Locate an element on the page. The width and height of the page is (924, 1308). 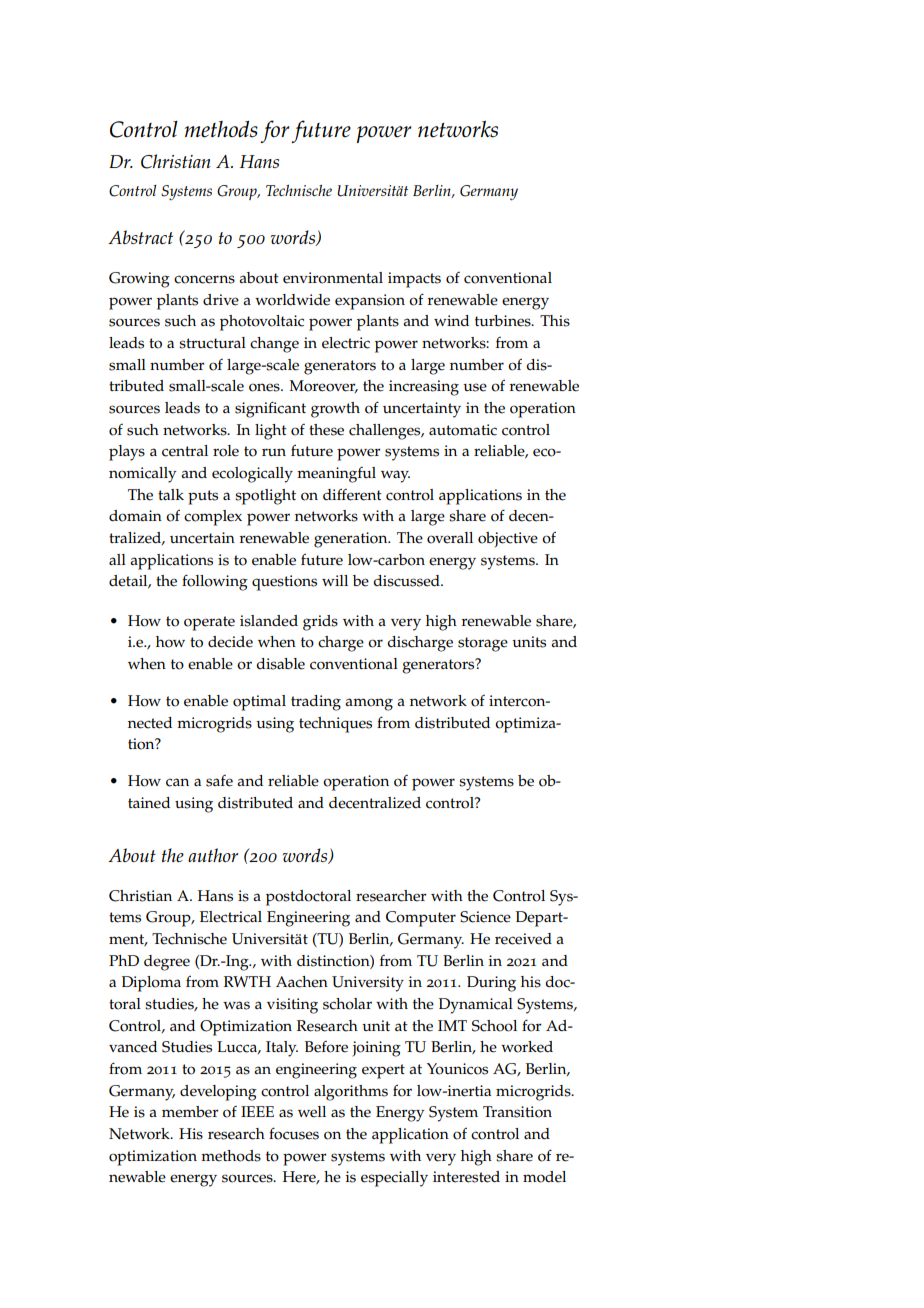
This is located at coordinates (555, 321).
